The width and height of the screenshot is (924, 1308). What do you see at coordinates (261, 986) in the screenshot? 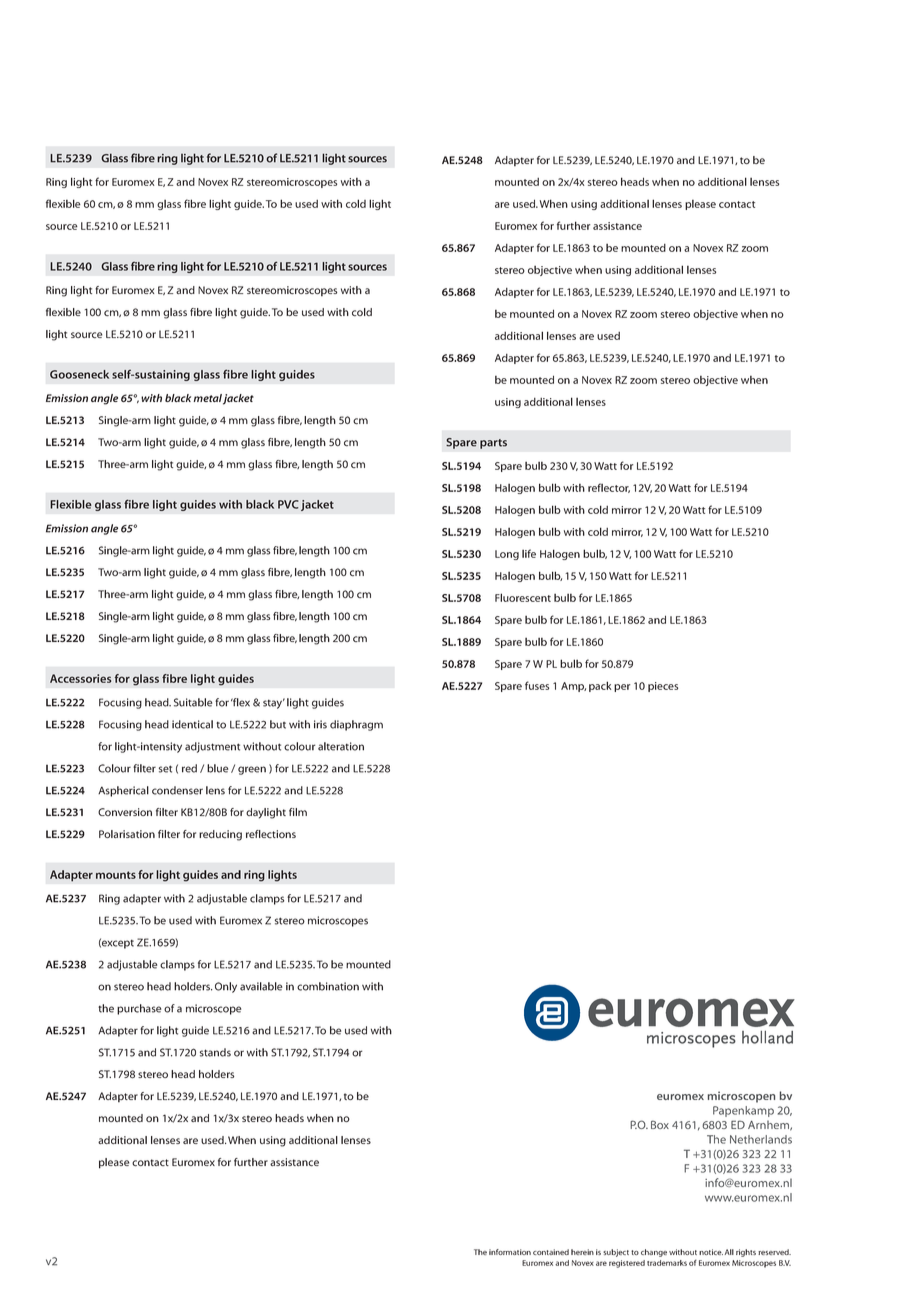
I see `available` at bounding box center [261, 986].
